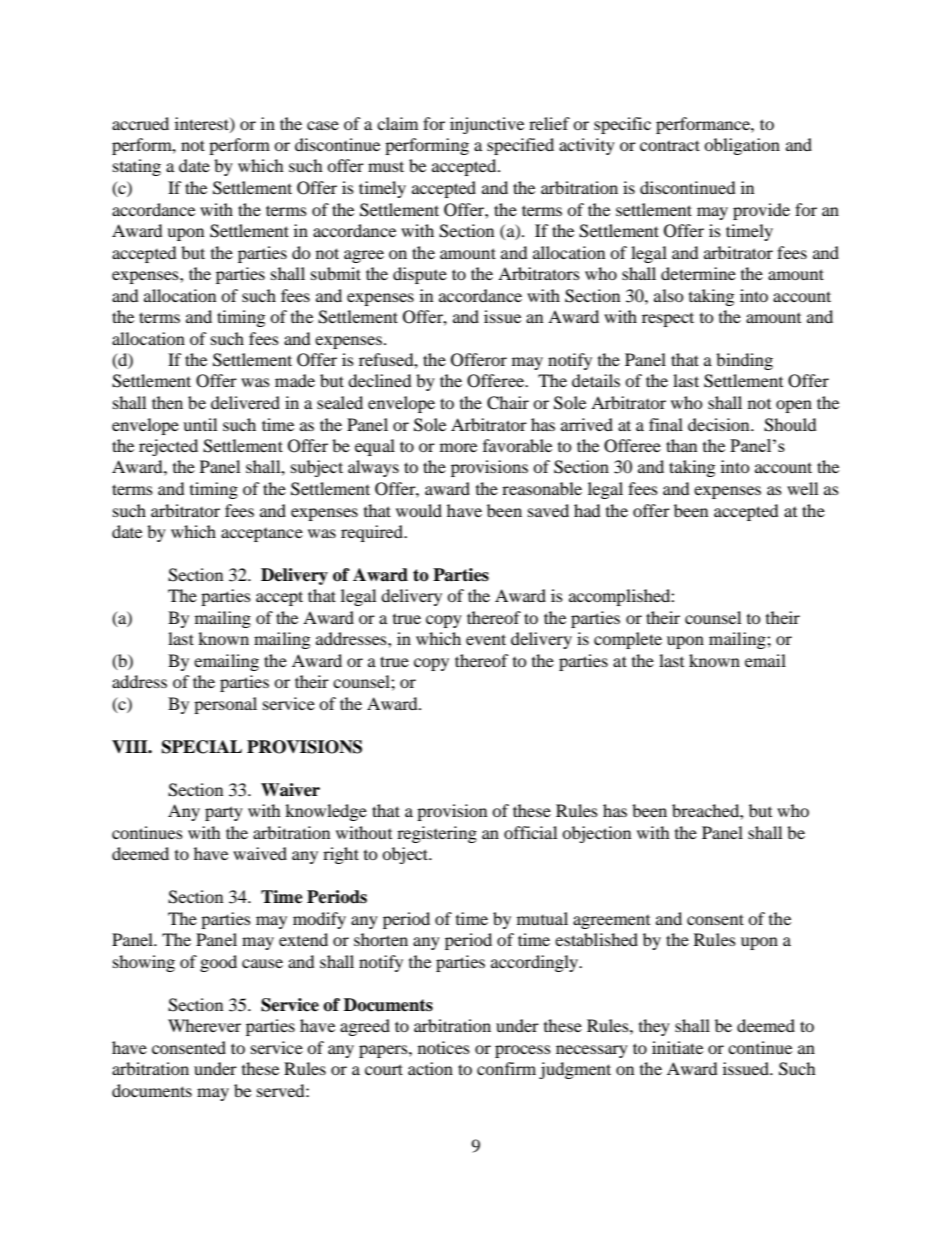  What do you see at coordinates (444, 1047) in the page?
I see `notices` at bounding box center [444, 1047].
